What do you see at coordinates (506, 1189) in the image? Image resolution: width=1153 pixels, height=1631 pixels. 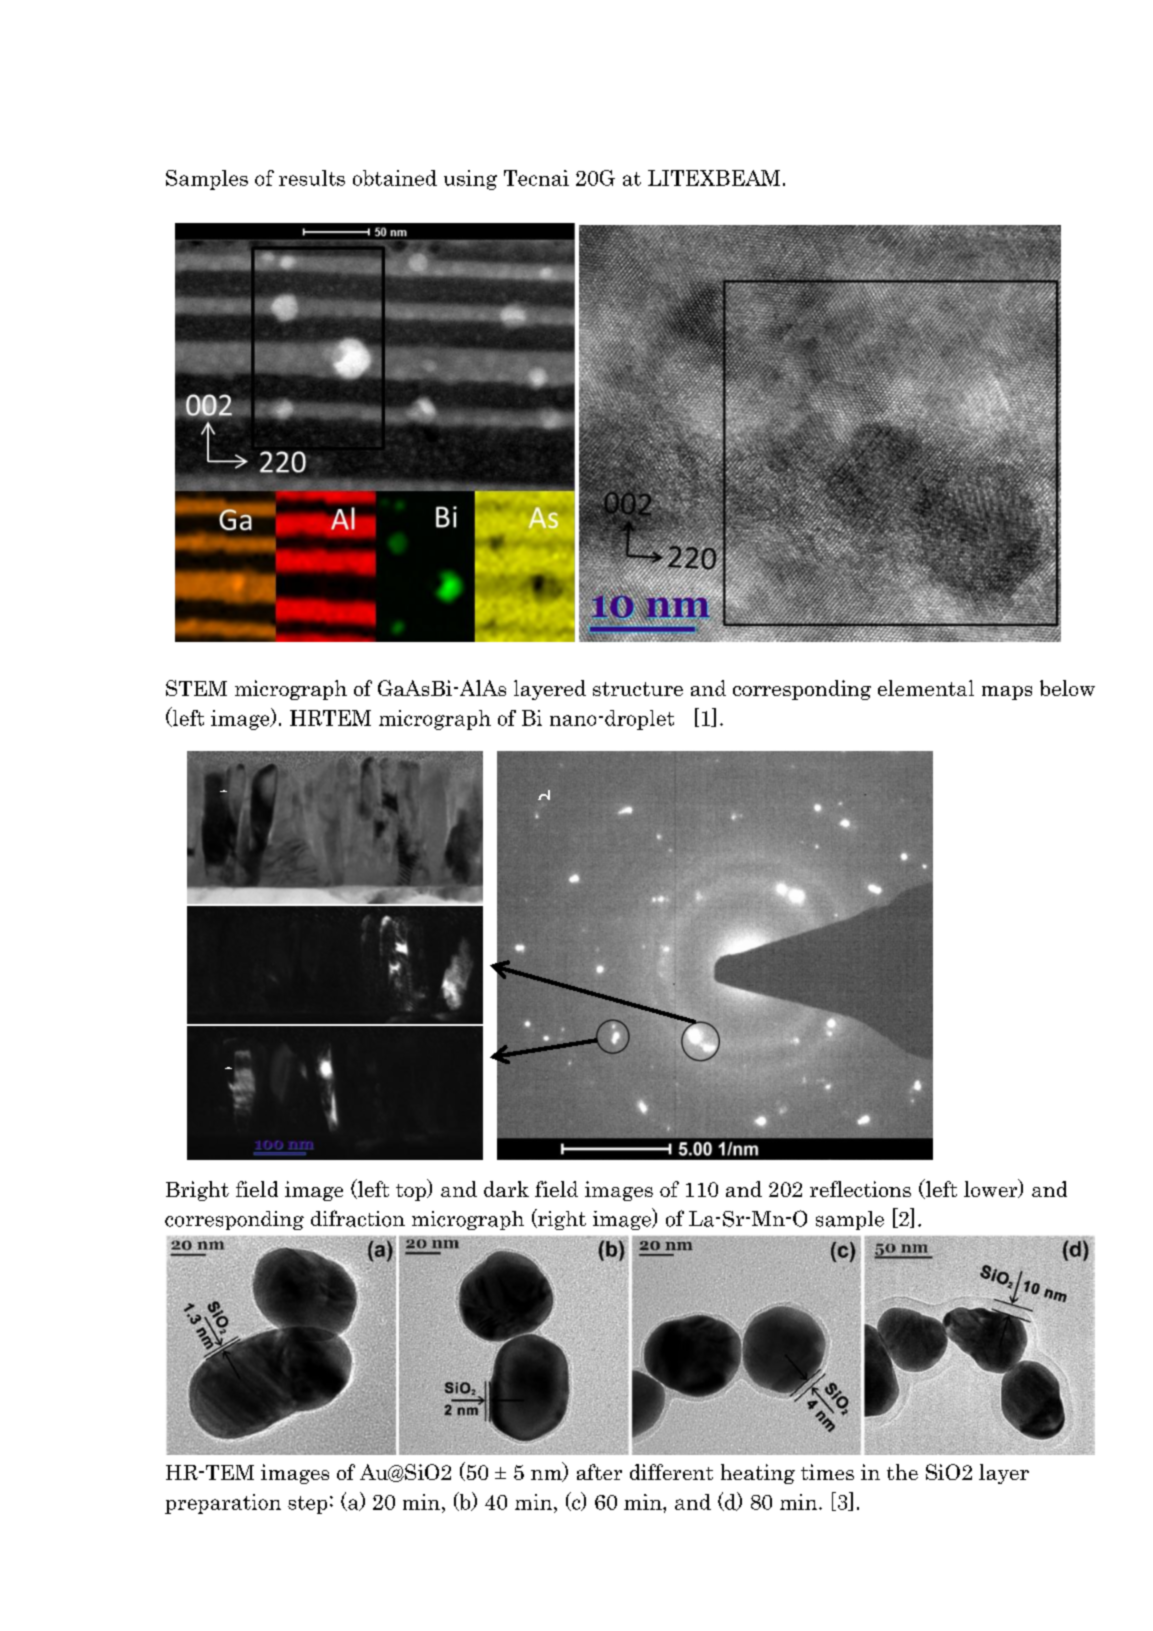 I see `dark` at bounding box center [506, 1189].
